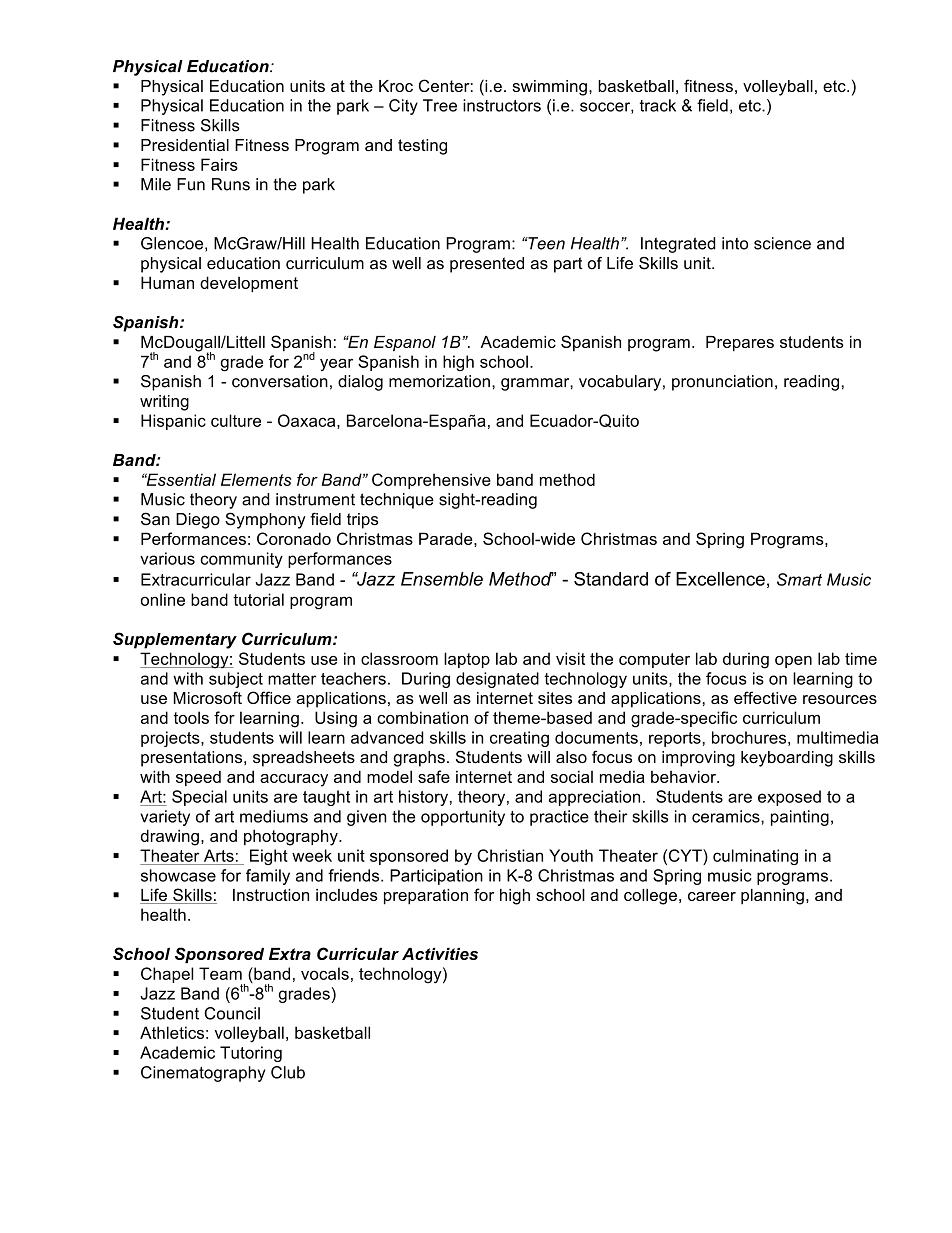  Describe the element at coordinates (251, 1054) in the screenshot. I see `Tutoring` at that location.
